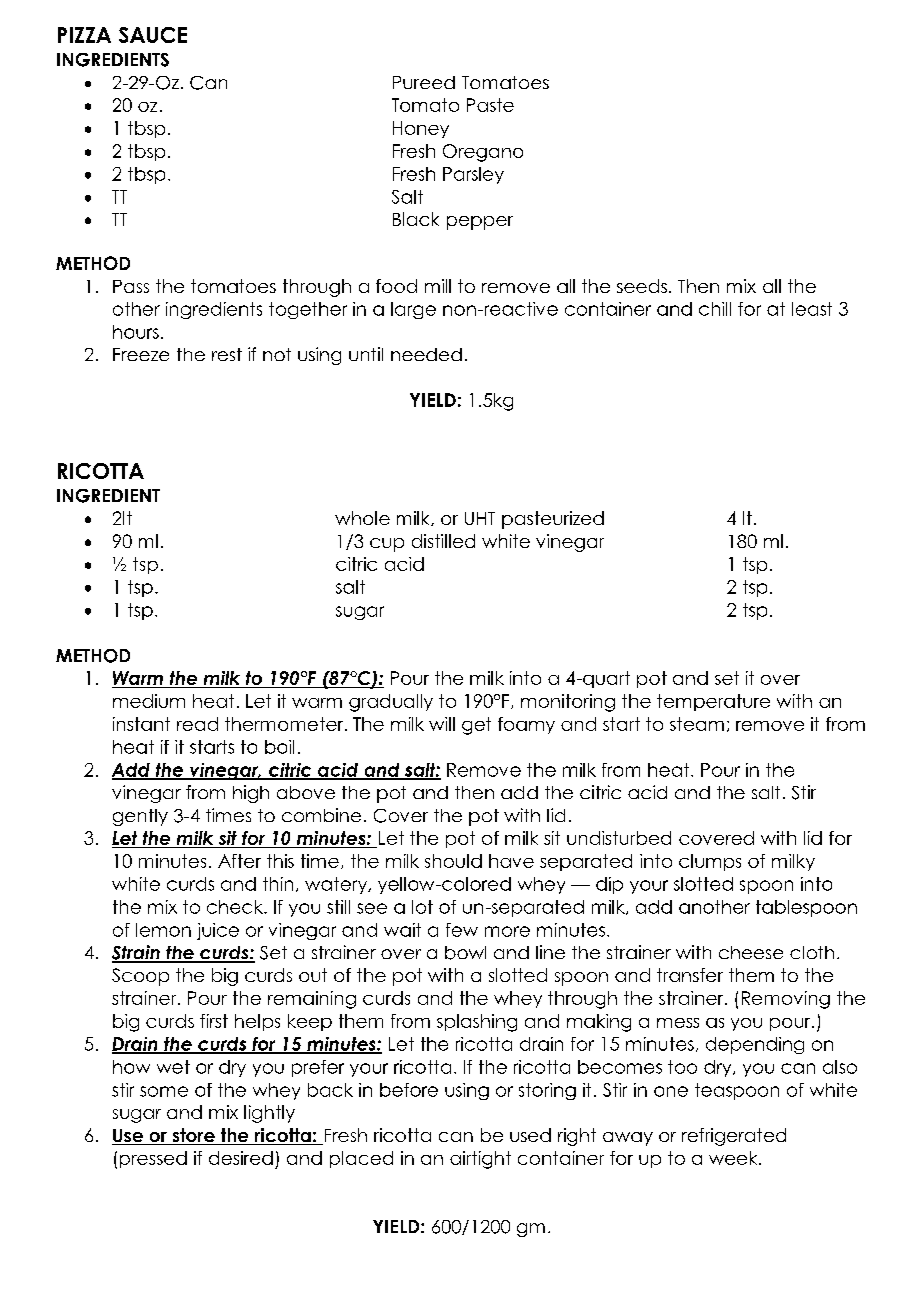 The width and height of the screenshot is (924, 1307). I want to click on store, so click(193, 1136).
